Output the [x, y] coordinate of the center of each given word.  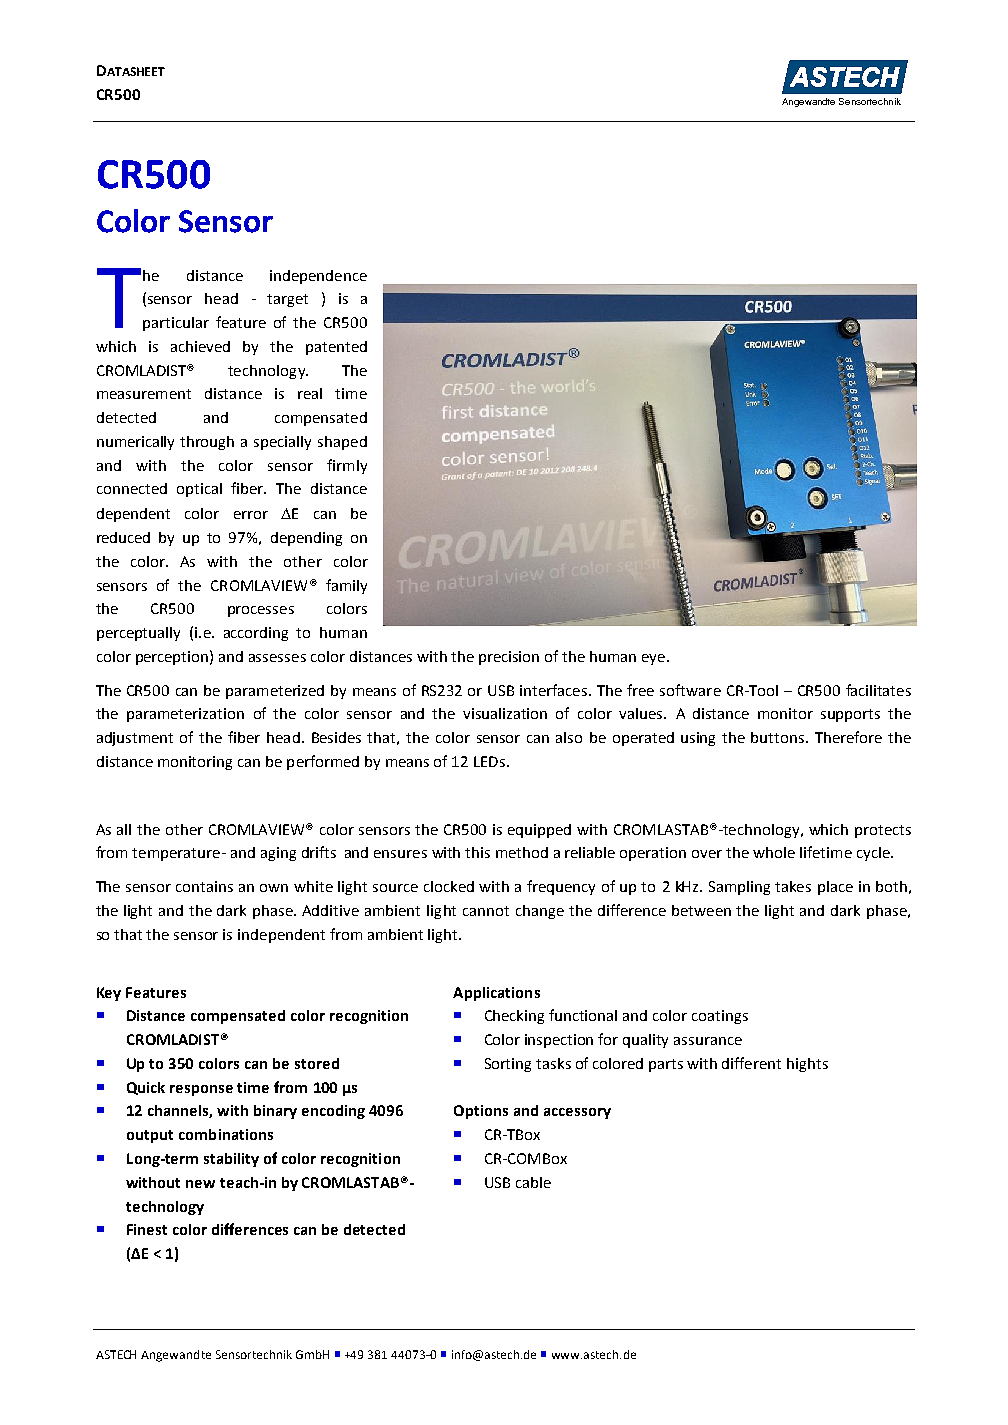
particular [176, 324]
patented [336, 348]
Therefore [848, 737]
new [200, 1184]
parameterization [185, 715]
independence [318, 277]
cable [533, 1182]
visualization [505, 713]
